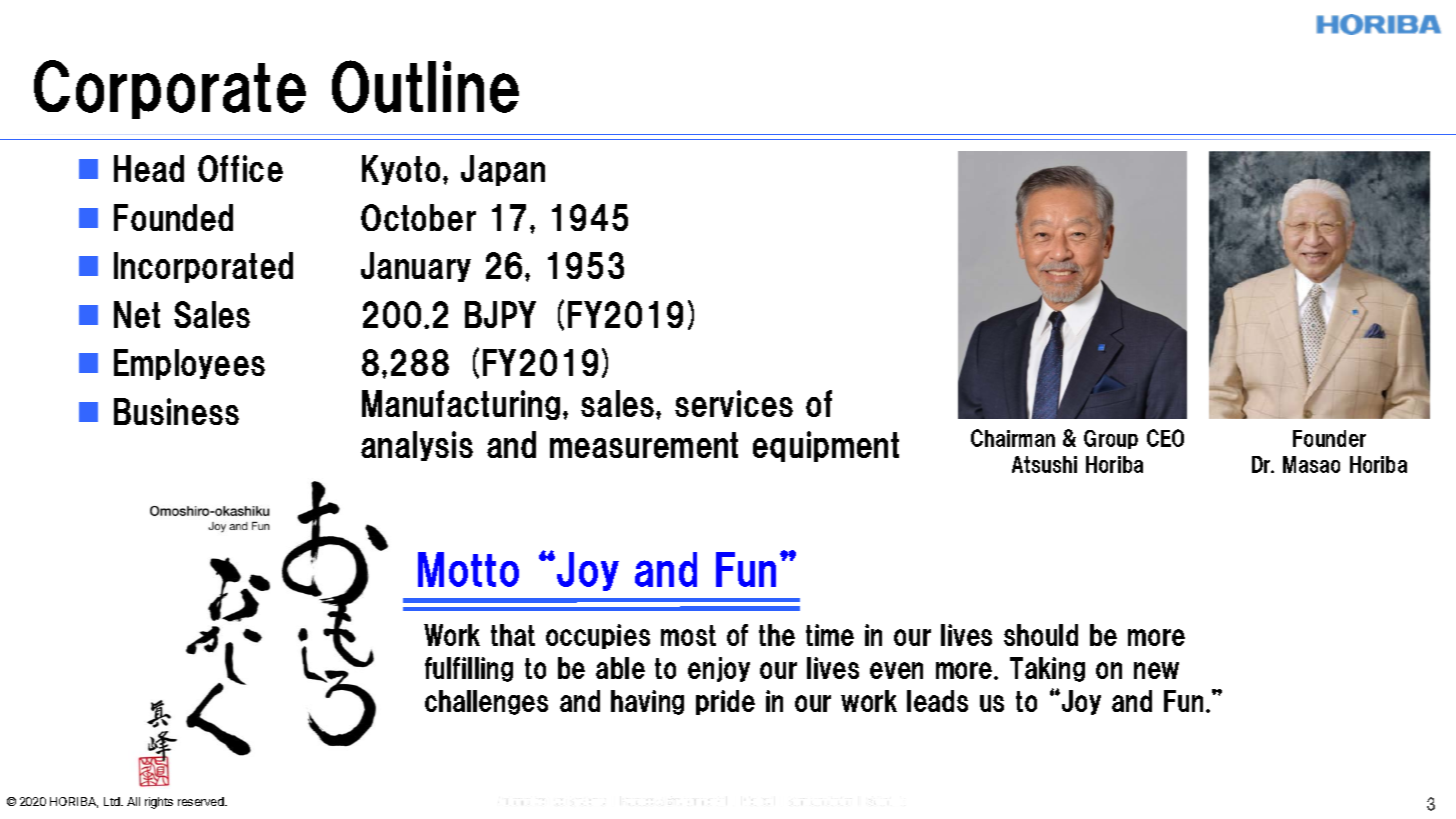  What do you see at coordinates (189, 364) in the image?
I see `Employees` at bounding box center [189, 364].
